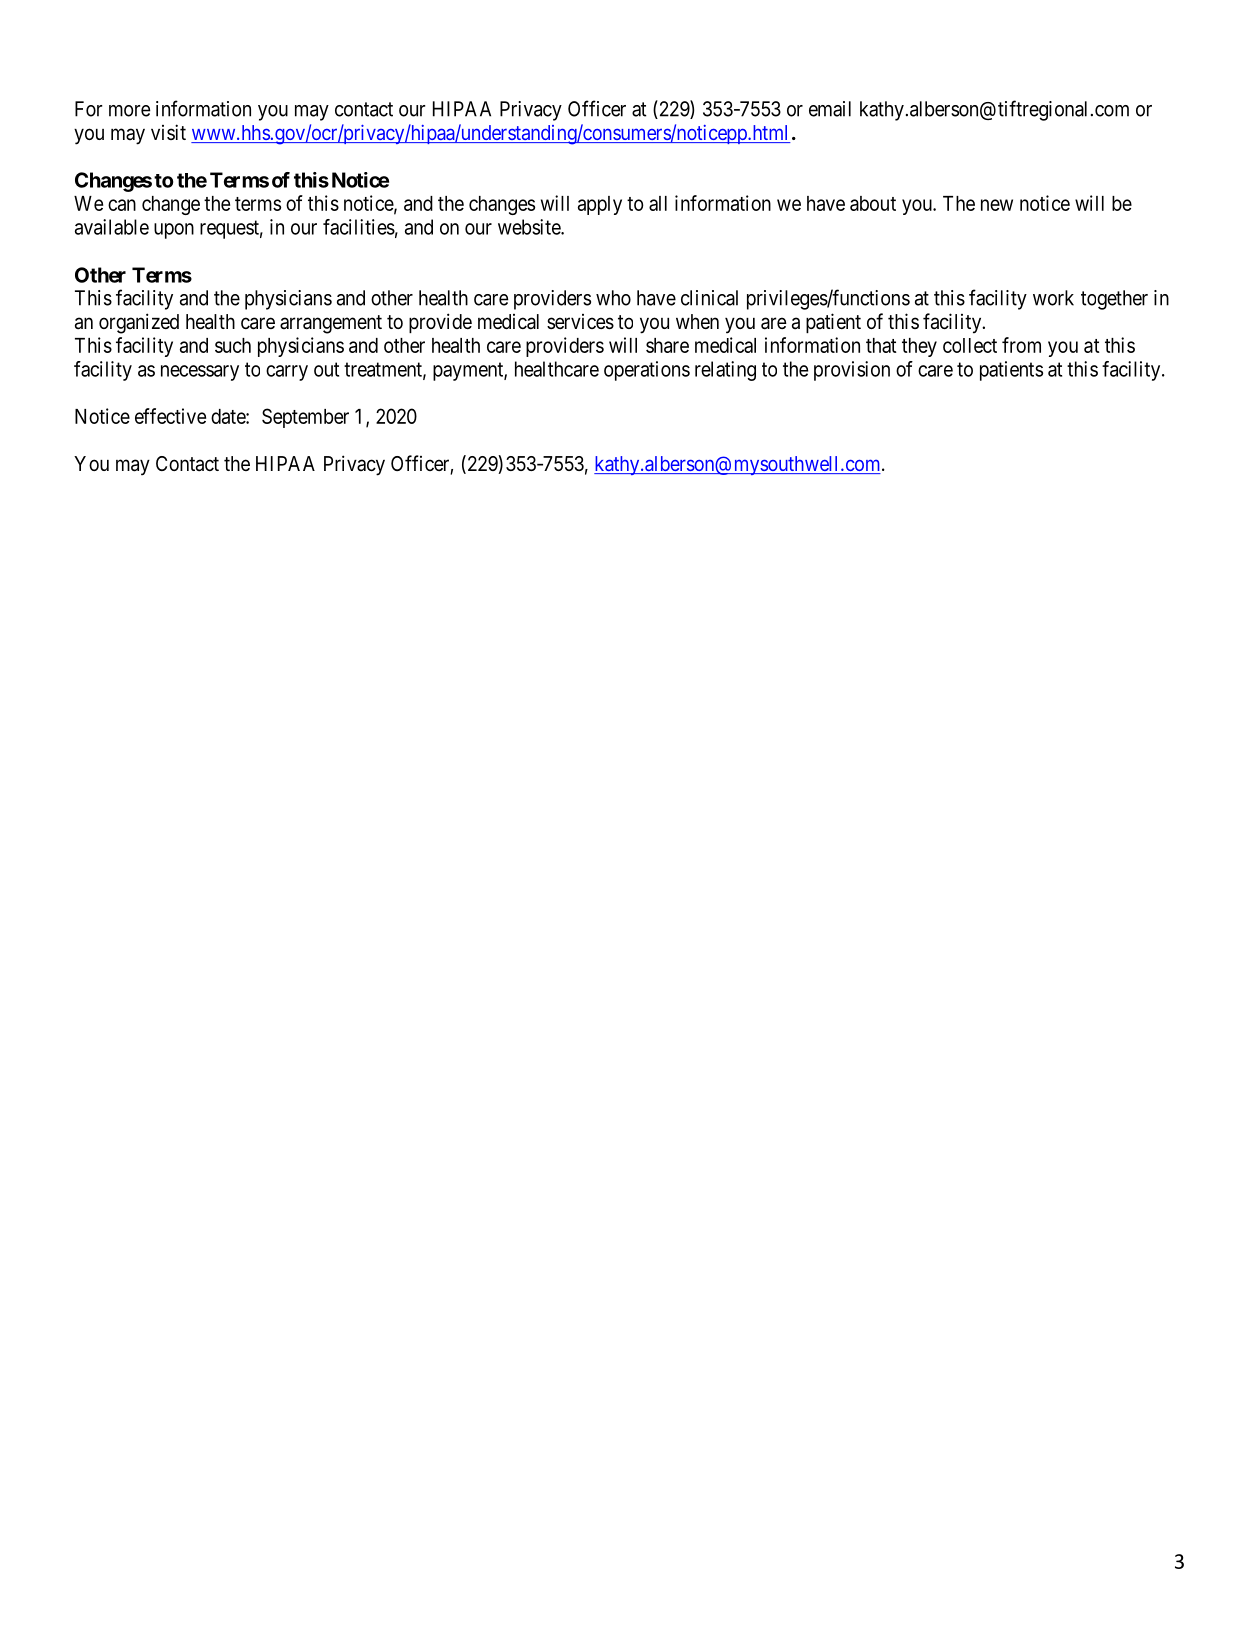 This screenshot has height=1629, width=1259. Describe the element at coordinates (852, 371) in the screenshot. I see `provision` at that location.
